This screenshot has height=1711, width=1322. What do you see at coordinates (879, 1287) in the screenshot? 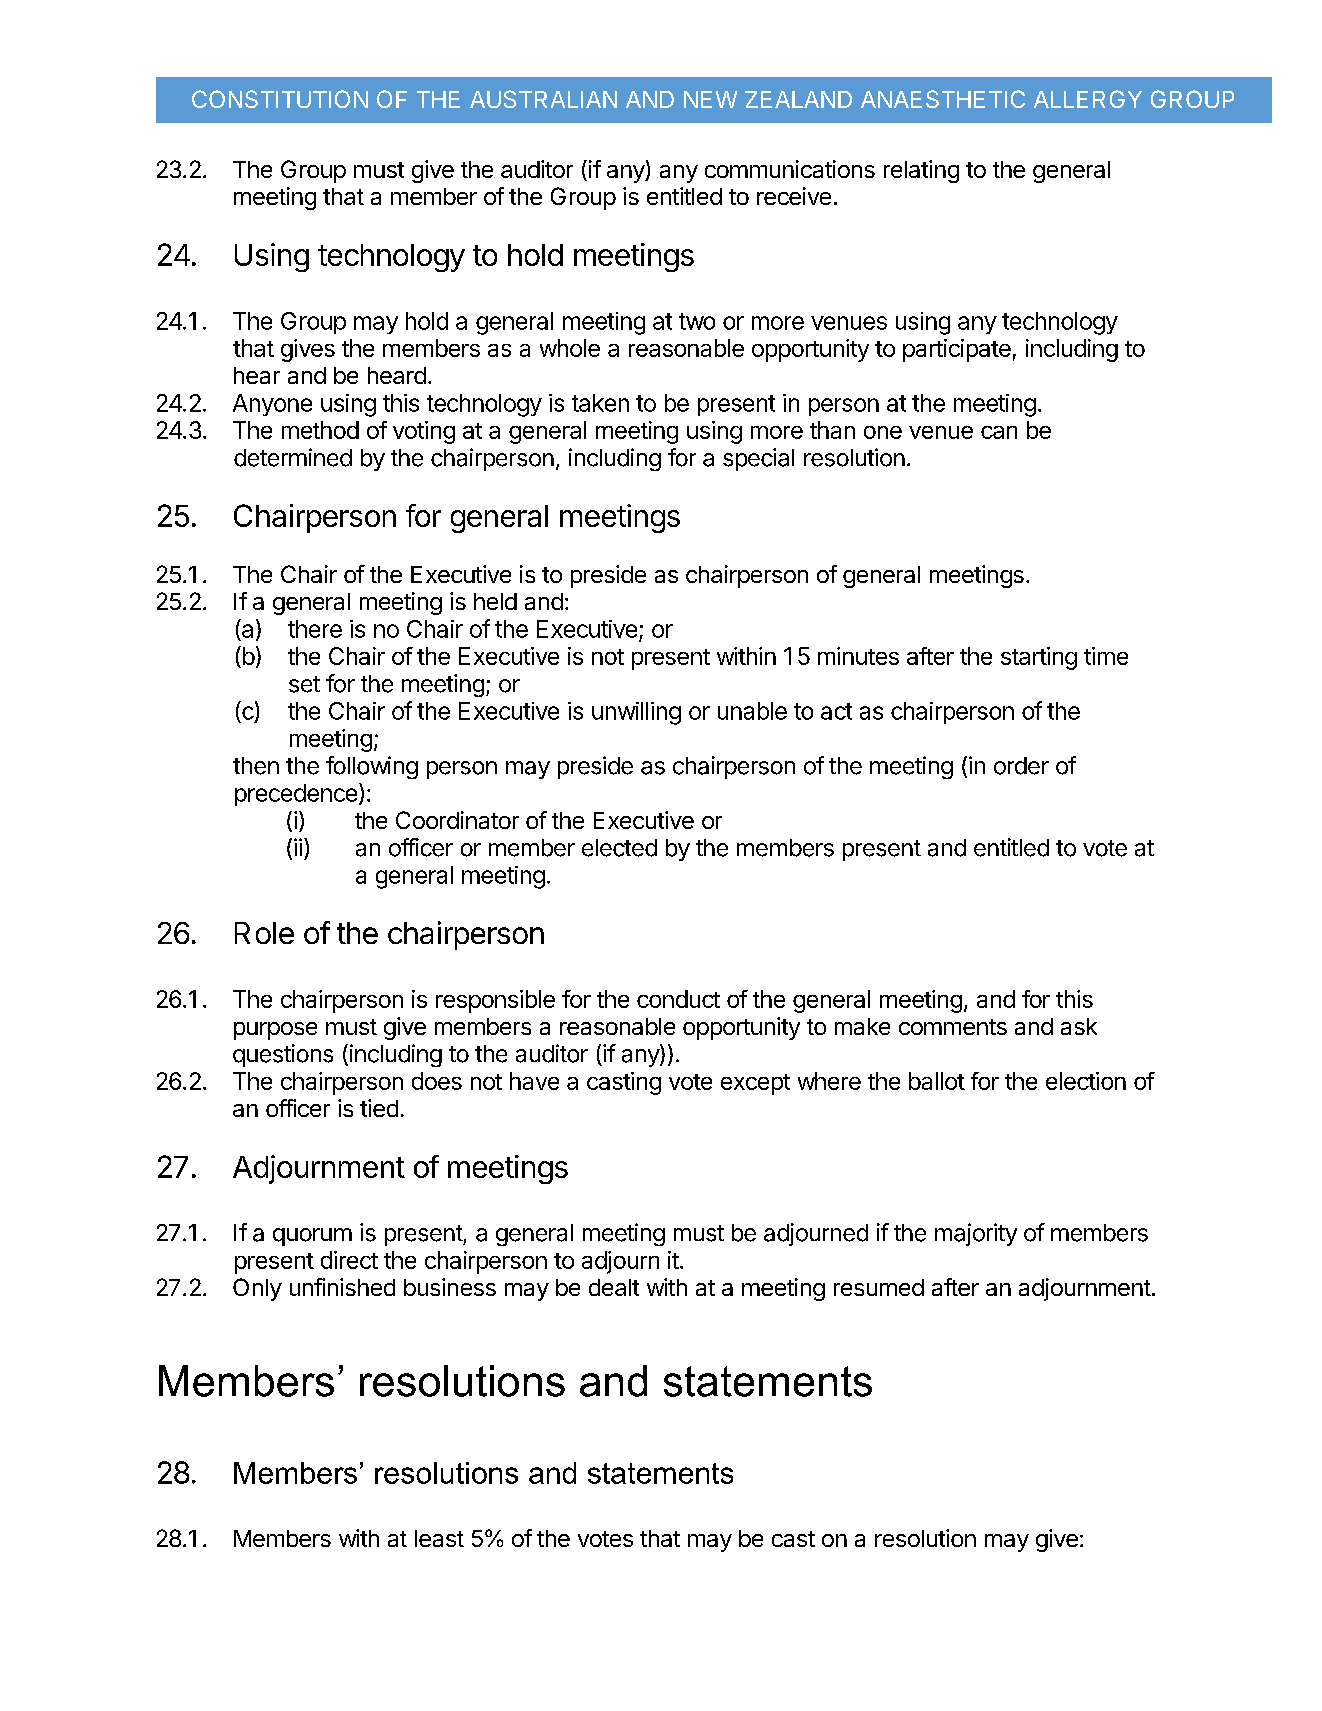
I see `resumed` at bounding box center [879, 1287].
